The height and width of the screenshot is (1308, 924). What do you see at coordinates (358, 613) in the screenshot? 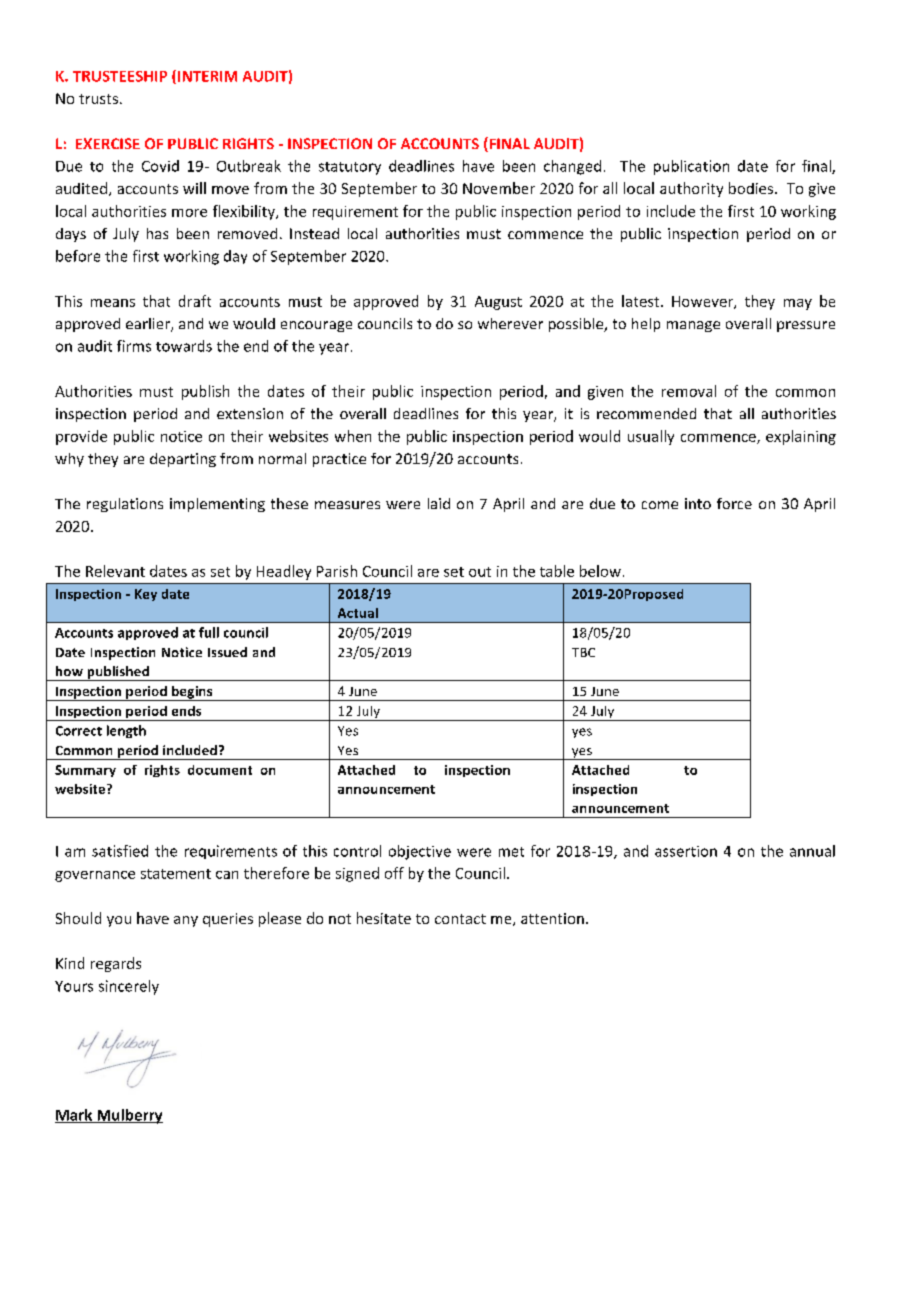
I see `Actual` at bounding box center [358, 613].
